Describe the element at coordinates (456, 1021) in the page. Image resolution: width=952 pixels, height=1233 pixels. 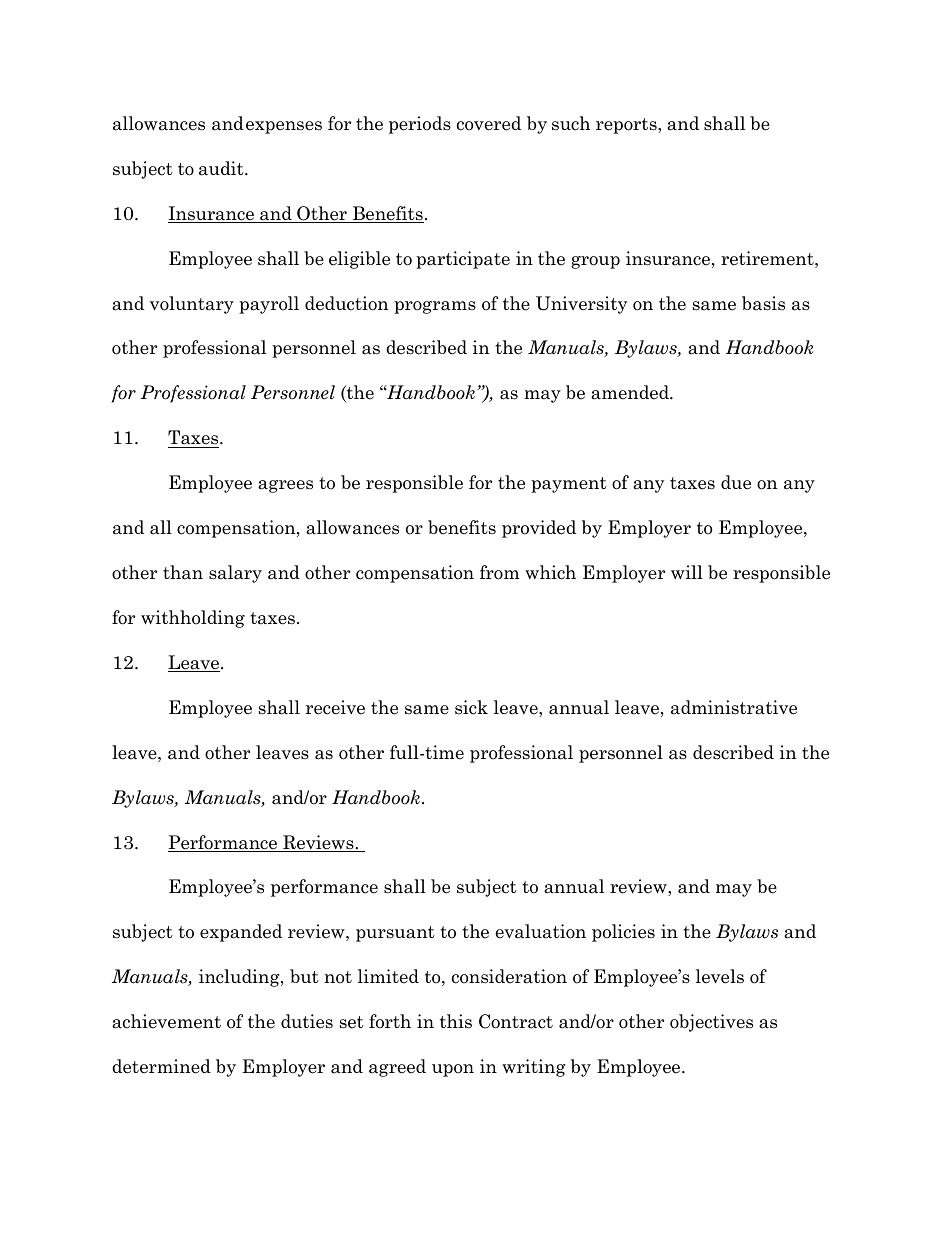
I see `this` at that location.
